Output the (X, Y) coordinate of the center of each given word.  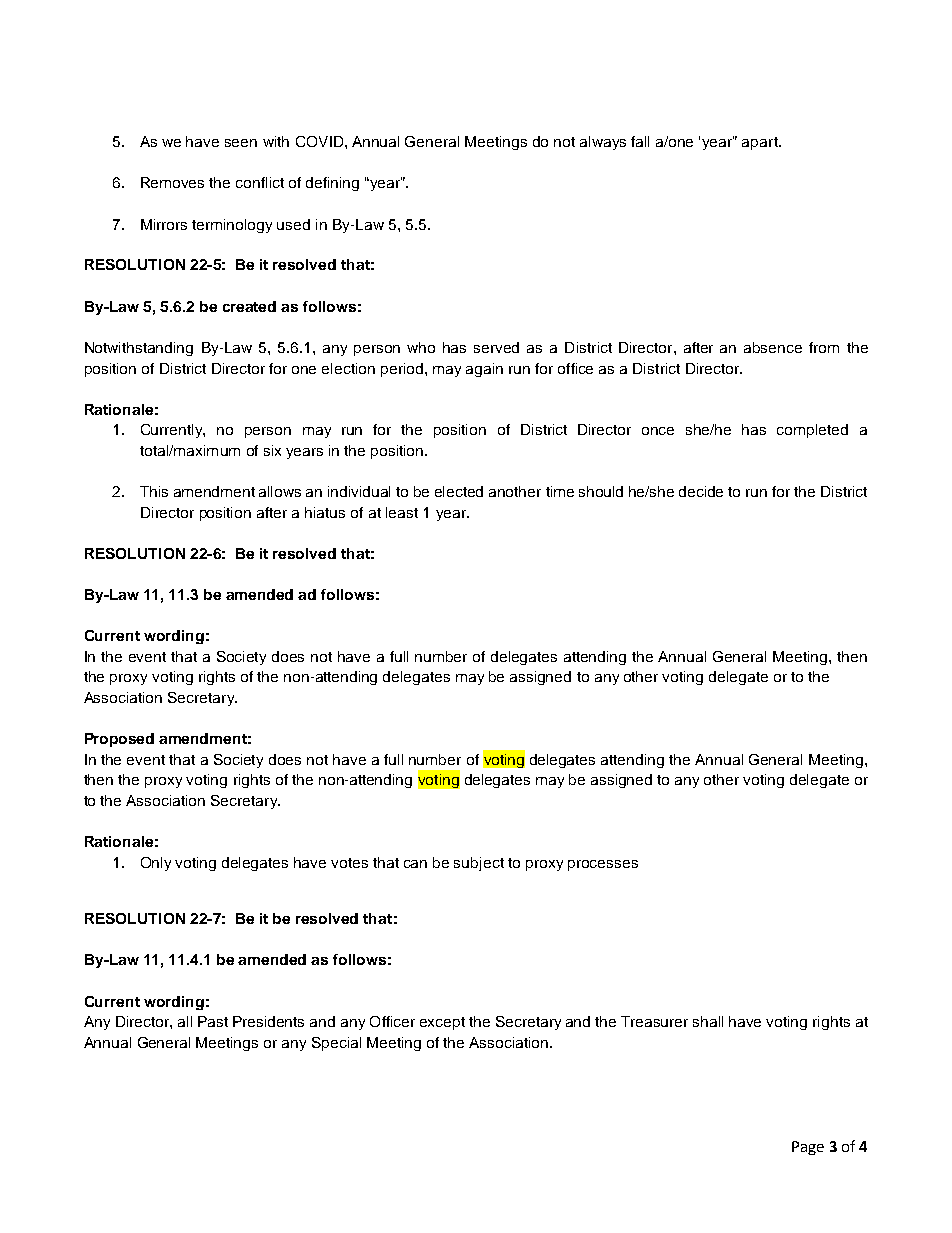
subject (479, 864)
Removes (172, 182)
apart (761, 143)
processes (603, 865)
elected (459, 491)
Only (156, 864)
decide (701, 491)
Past (213, 1021)
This (154, 491)
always (603, 143)
